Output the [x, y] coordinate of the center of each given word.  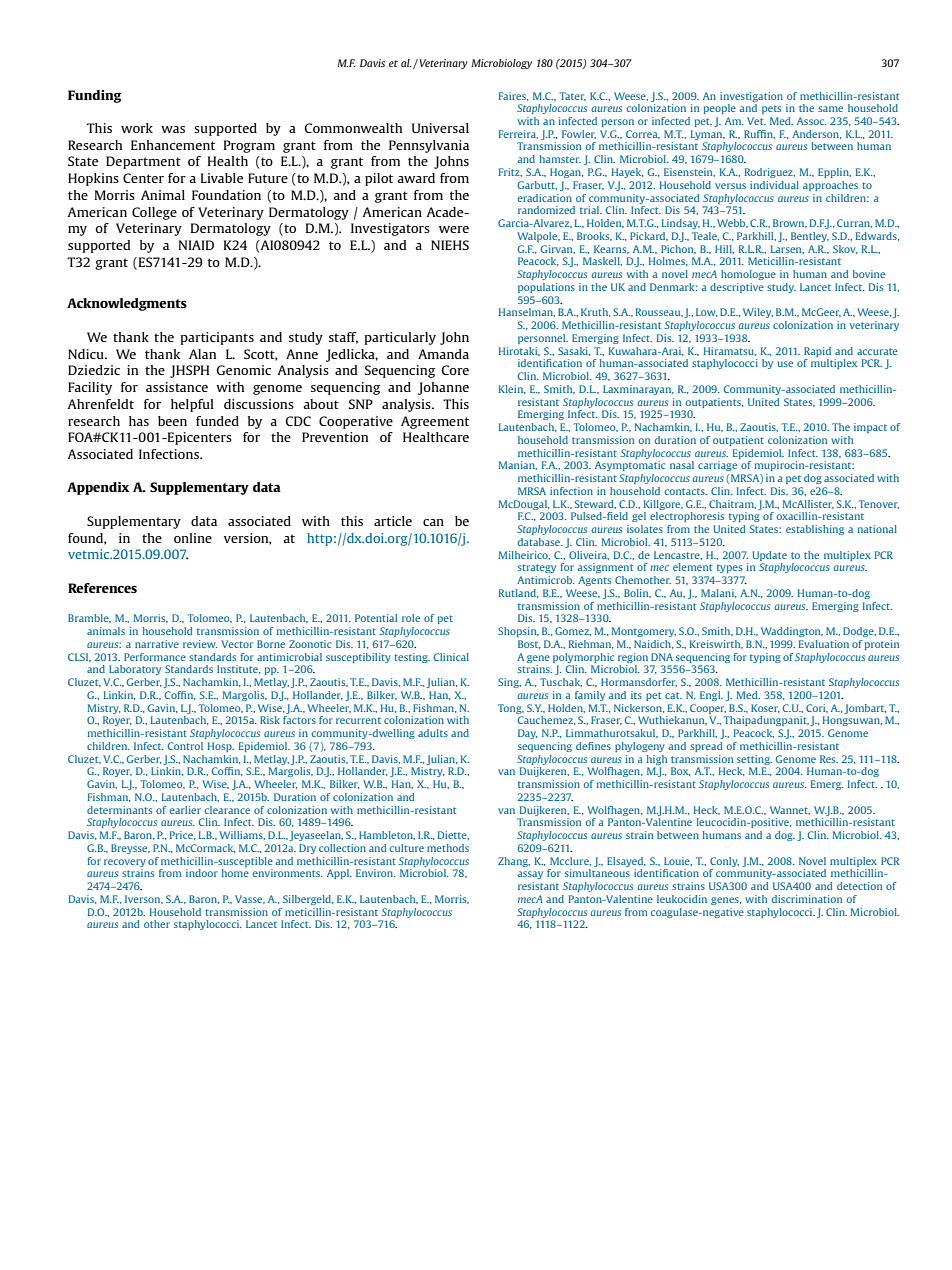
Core [455, 370]
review [200, 644]
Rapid [817, 352]
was [173, 129]
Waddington [792, 632]
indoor [202, 873]
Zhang [514, 862]
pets [771, 109]
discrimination [807, 899]
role [411, 618]
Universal [440, 128]
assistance [177, 387]
